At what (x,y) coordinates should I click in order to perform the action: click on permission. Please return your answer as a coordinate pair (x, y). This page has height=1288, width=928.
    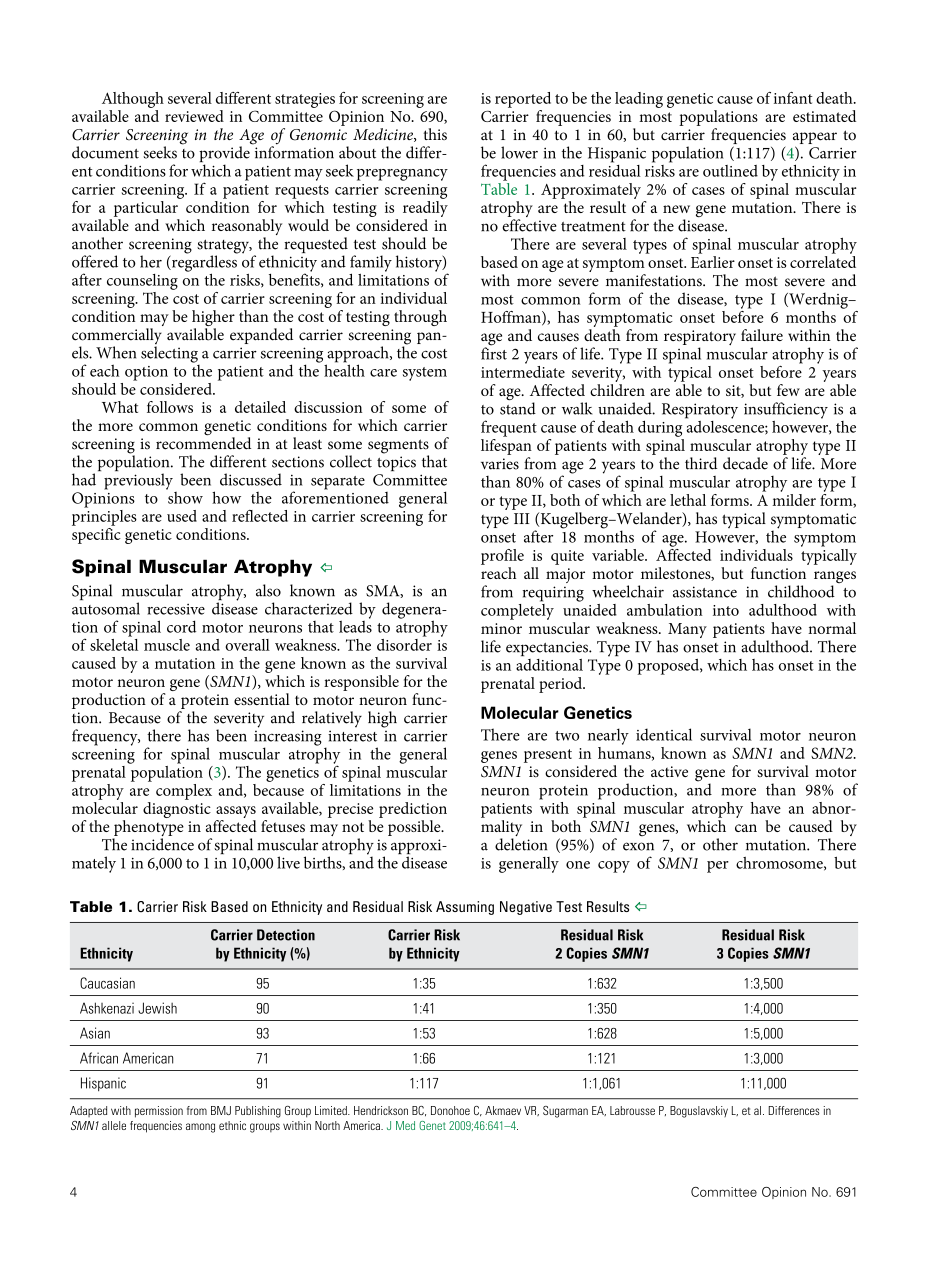
    Looking at the image, I should click on (159, 1112).
